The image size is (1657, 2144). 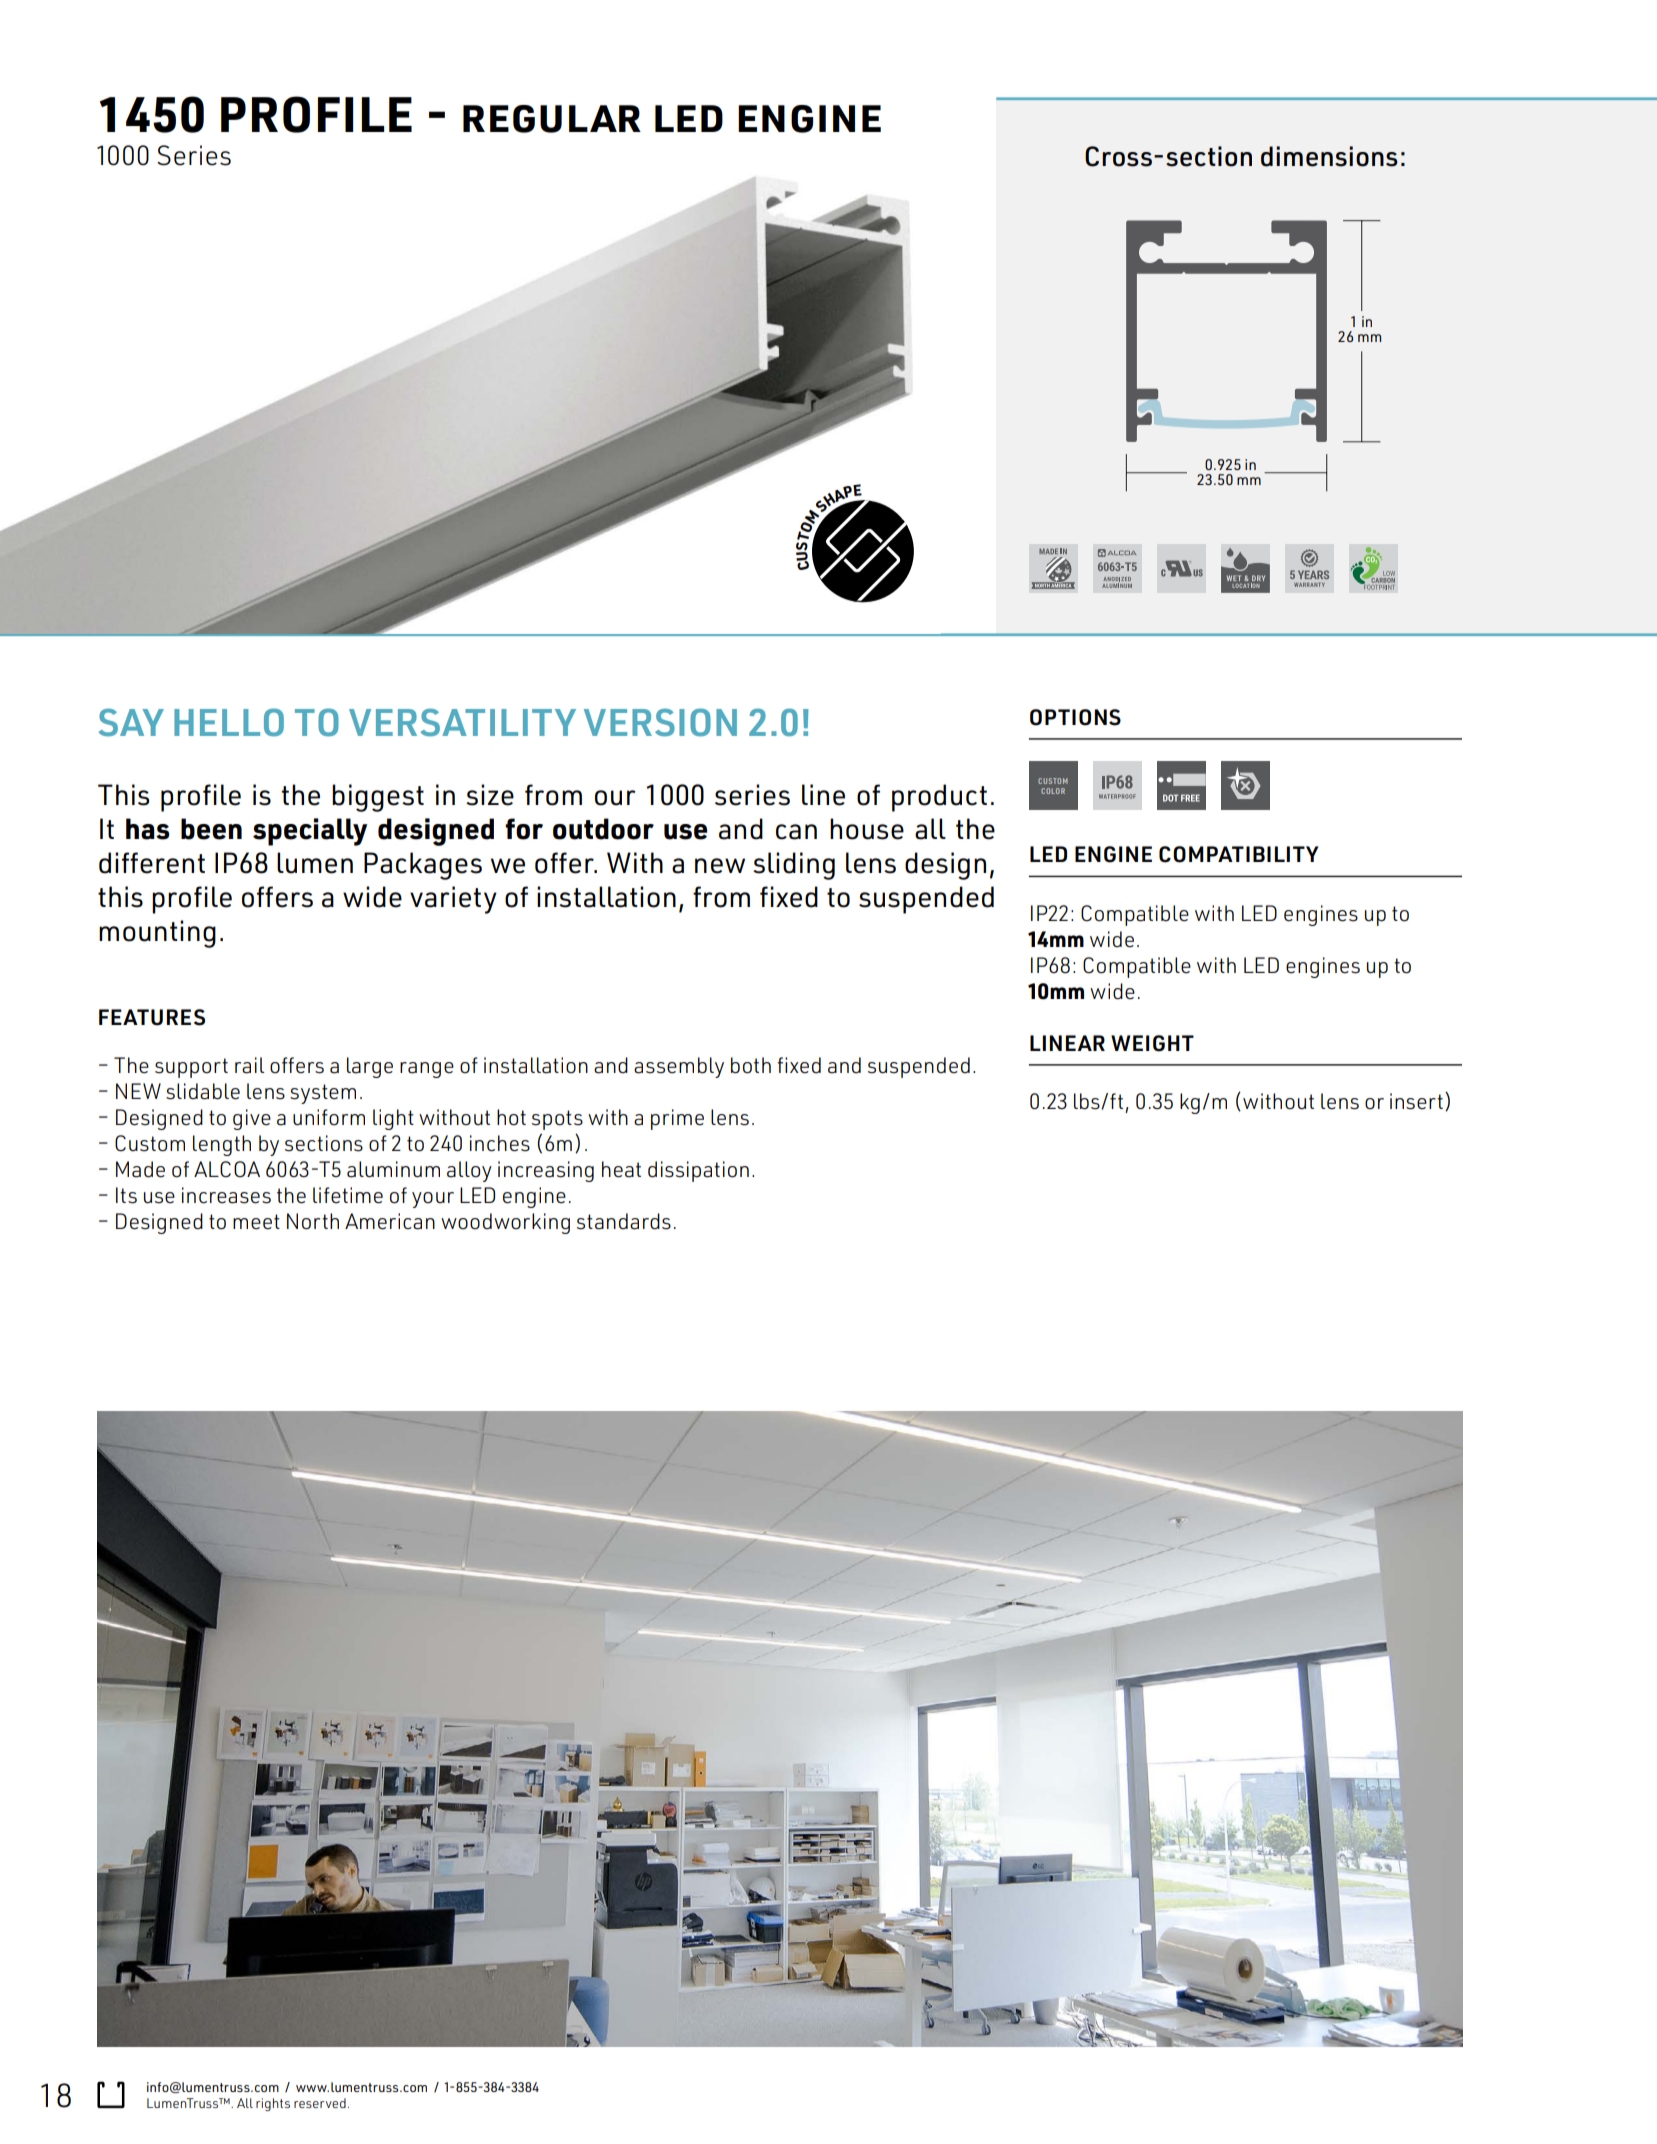 I want to click on OPTIONS, so click(x=1075, y=717).
